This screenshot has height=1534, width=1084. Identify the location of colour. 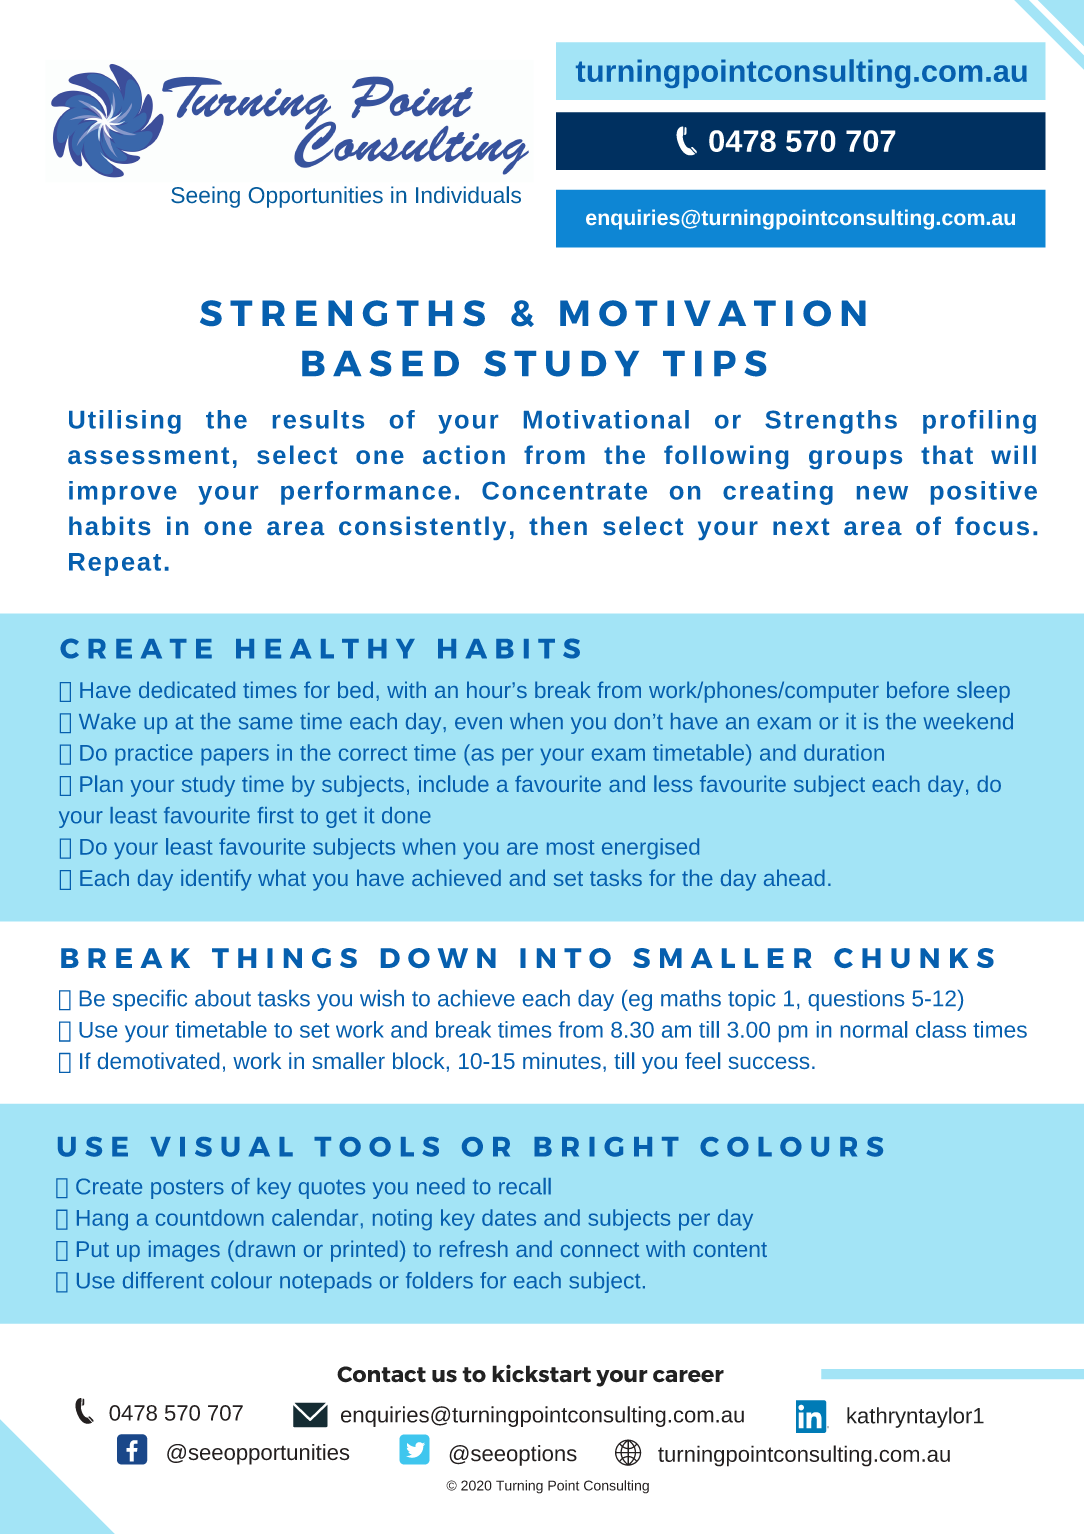
(241, 1280).
